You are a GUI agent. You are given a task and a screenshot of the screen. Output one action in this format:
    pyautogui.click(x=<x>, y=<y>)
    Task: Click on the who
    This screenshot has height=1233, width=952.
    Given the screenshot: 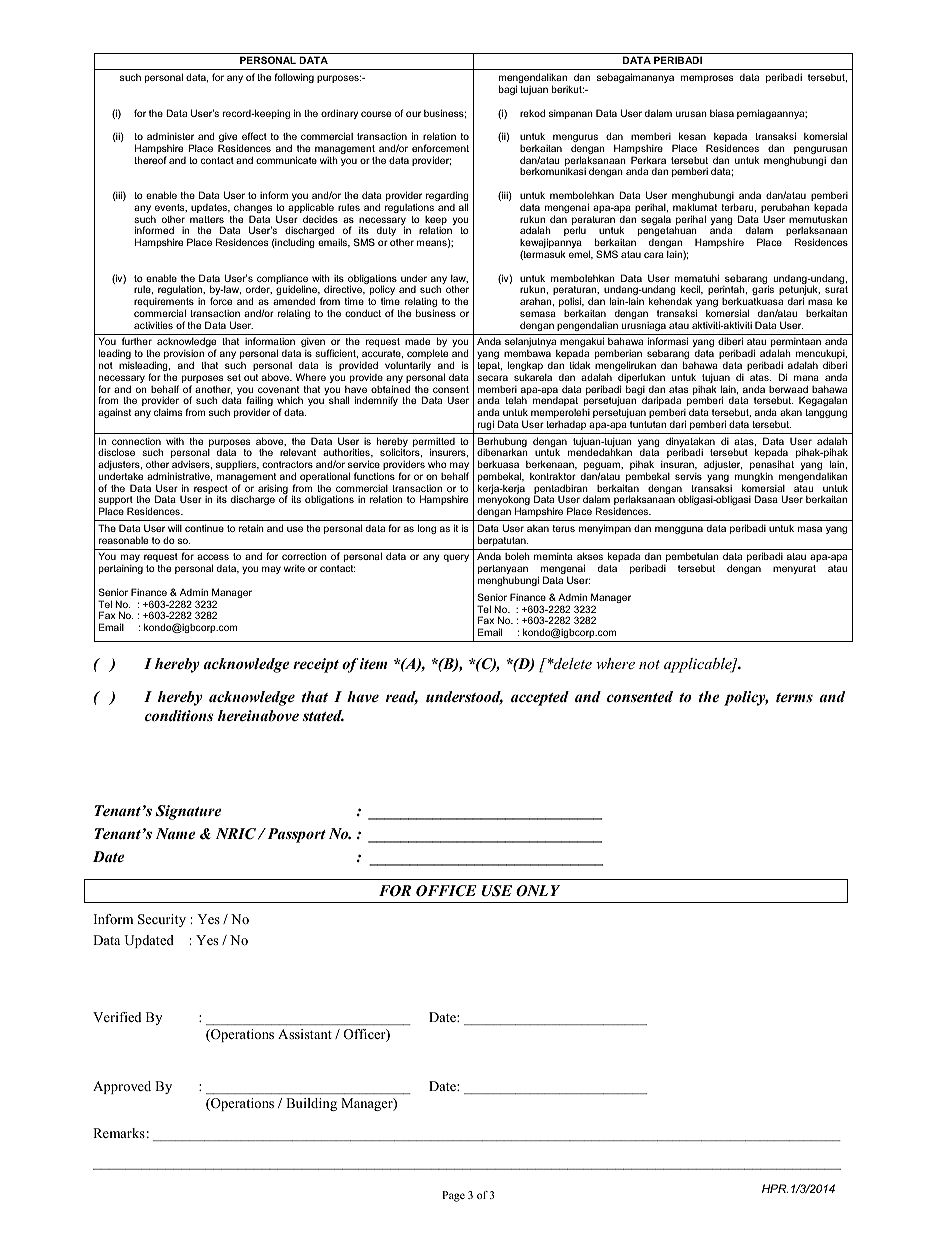 What is the action you would take?
    pyautogui.click(x=437, y=464)
